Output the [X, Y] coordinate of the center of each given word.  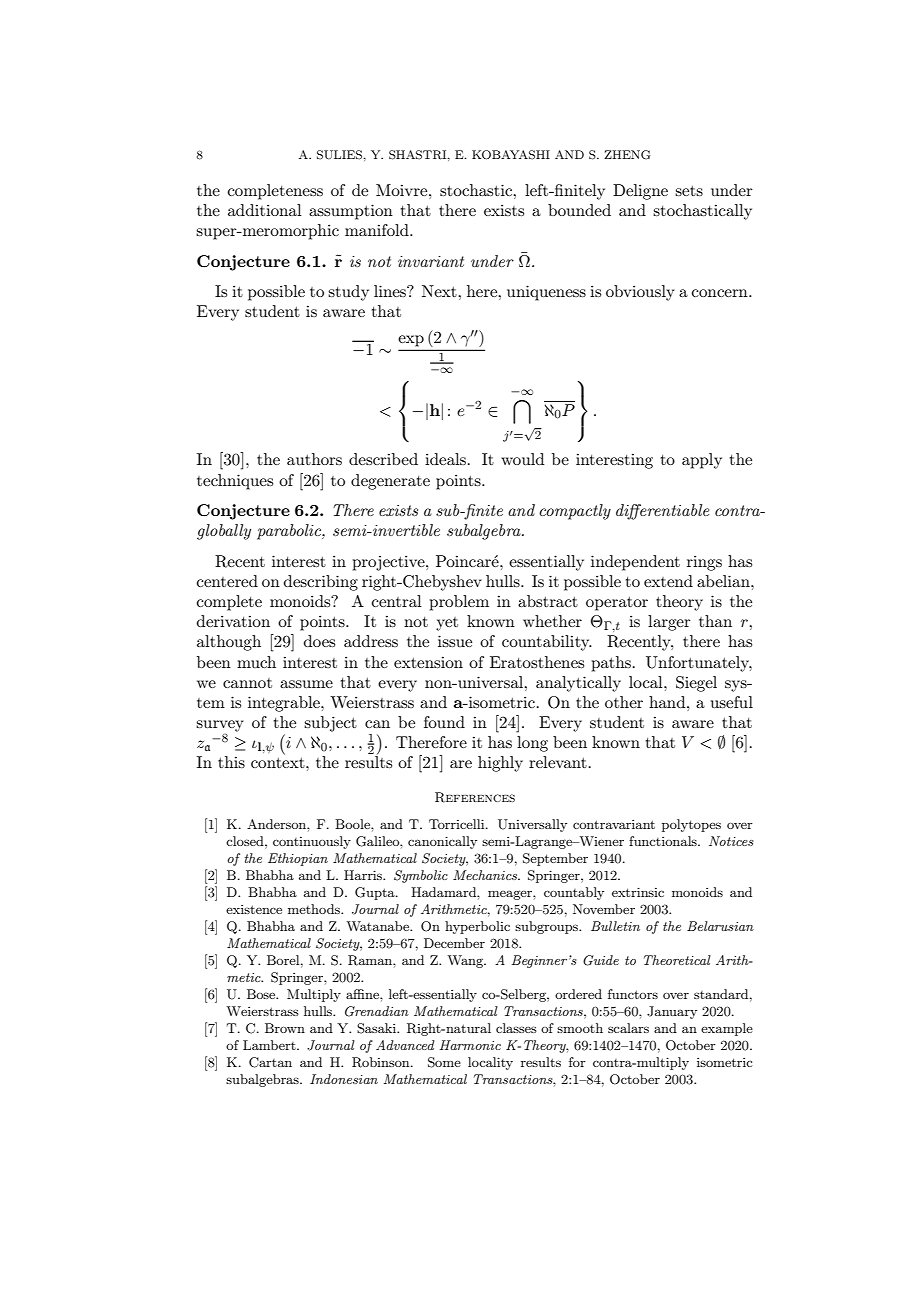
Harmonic [470, 1045]
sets [689, 191]
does [319, 641]
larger [669, 623]
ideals [445, 459]
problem [459, 603]
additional [265, 210]
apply [702, 461]
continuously [312, 842]
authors [314, 459]
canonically [442, 842]
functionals [664, 841]
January [672, 1012]
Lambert [270, 1045]
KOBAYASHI [511, 155]
